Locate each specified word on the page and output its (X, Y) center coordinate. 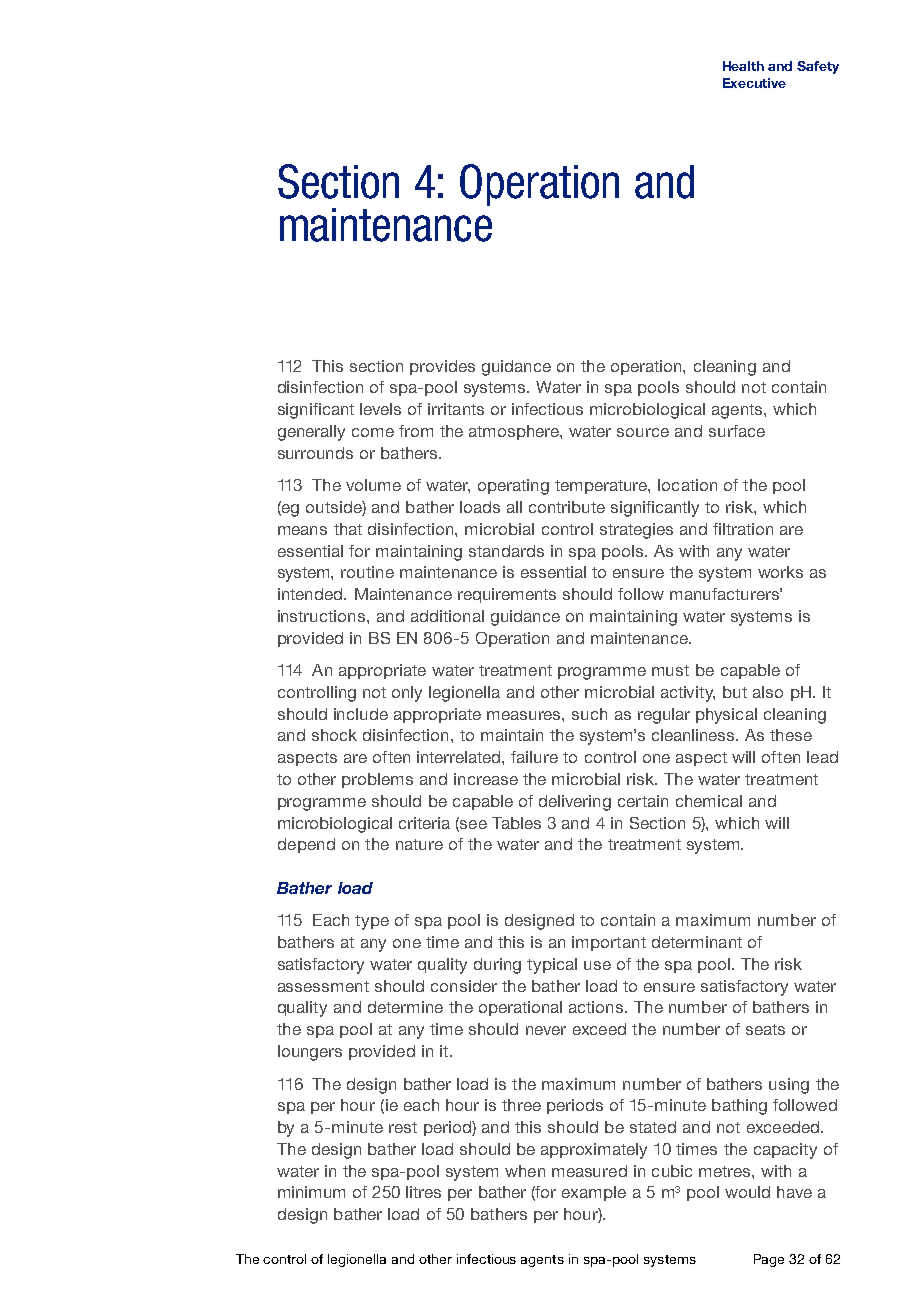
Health (743, 66)
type (372, 922)
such (589, 714)
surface (737, 431)
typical (552, 966)
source (643, 432)
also (768, 692)
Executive (754, 83)
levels (380, 409)
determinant (697, 942)
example (594, 1193)
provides (442, 367)
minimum (311, 1192)
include (361, 714)
